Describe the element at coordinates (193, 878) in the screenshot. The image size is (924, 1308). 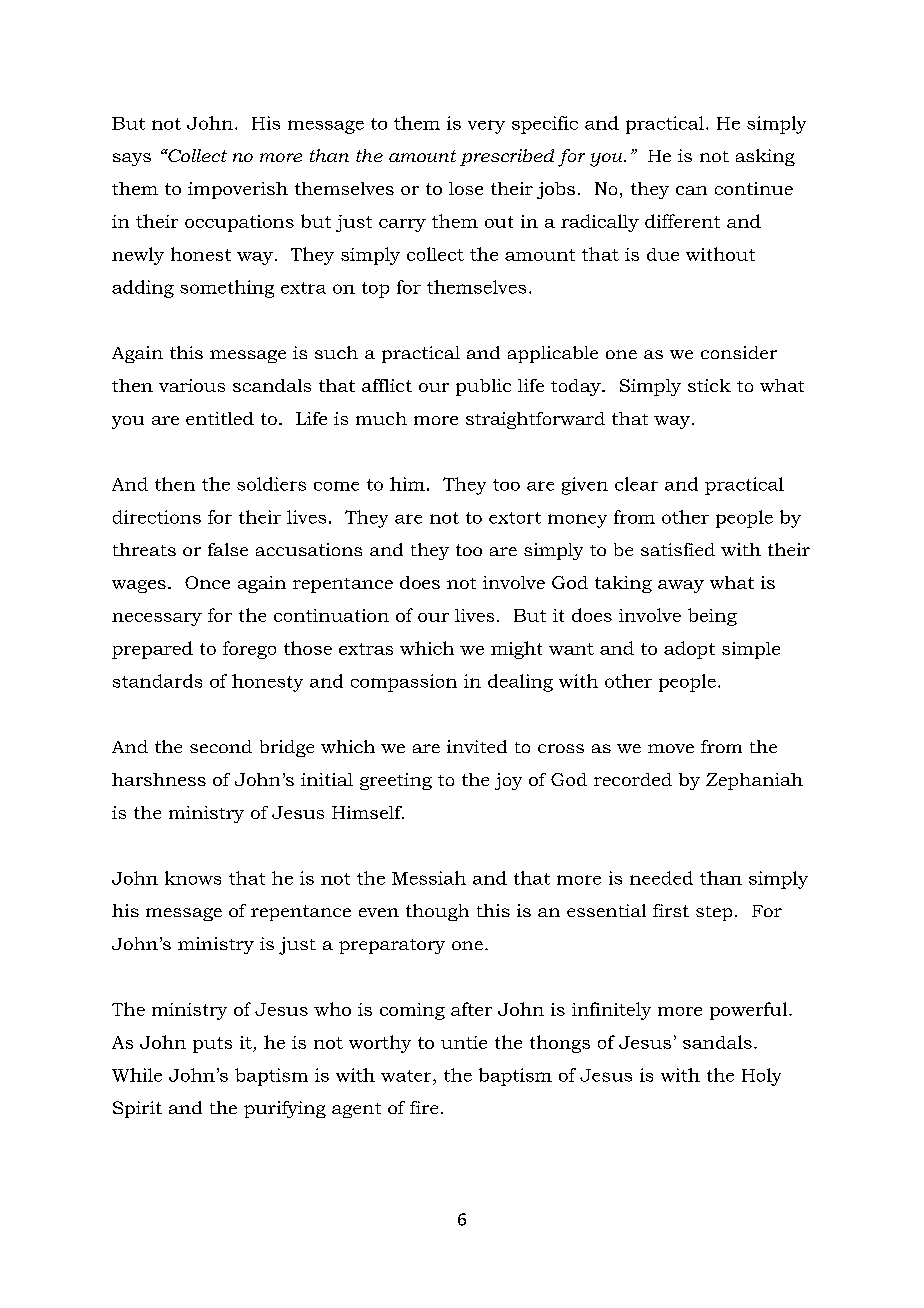
I see `knows` at that location.
